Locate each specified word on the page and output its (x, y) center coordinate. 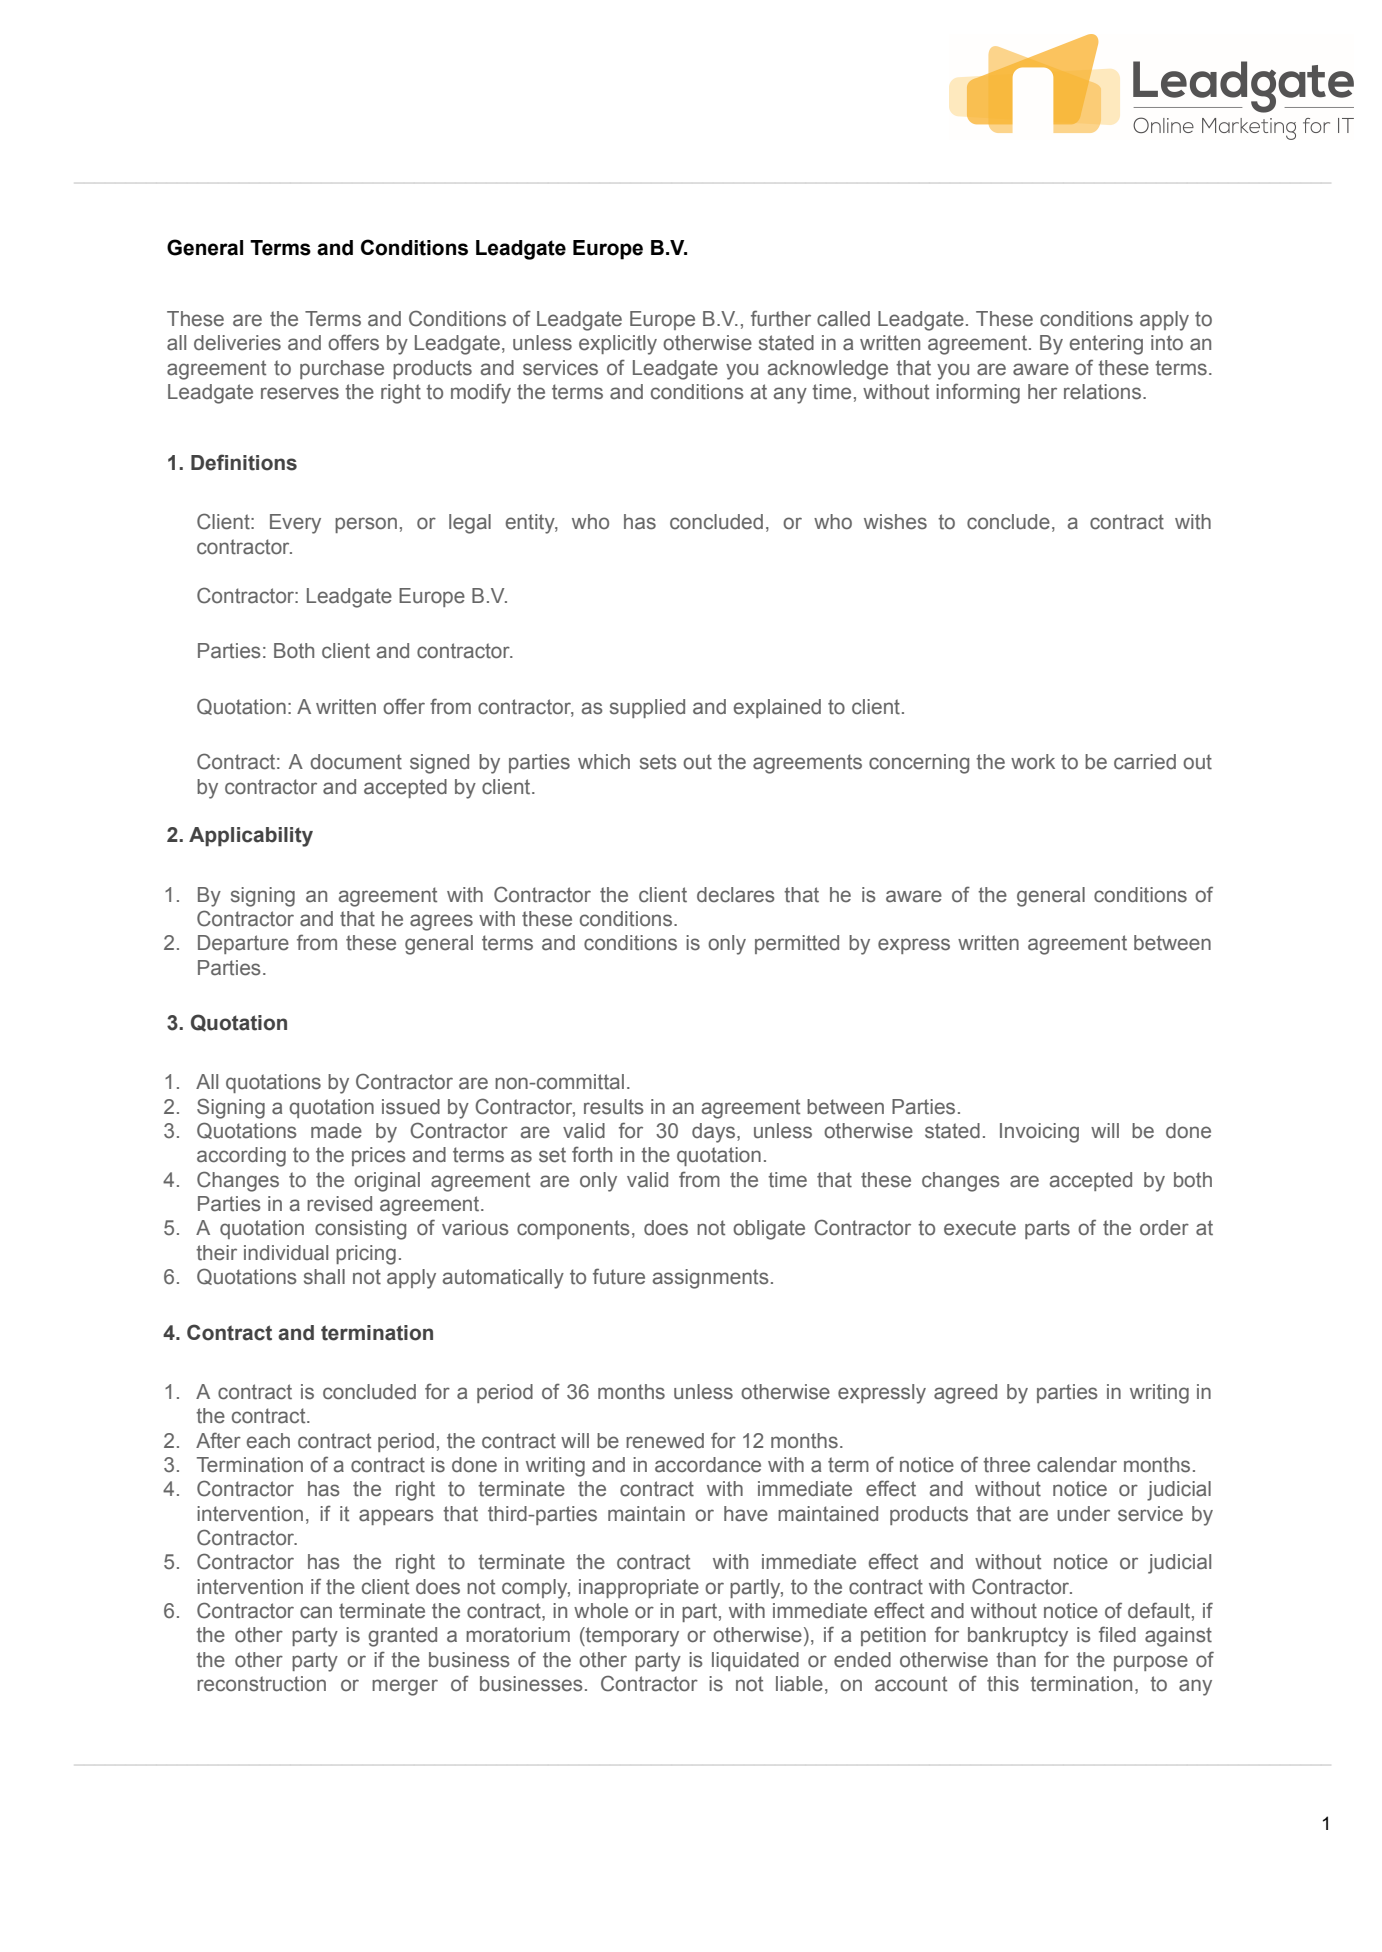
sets (658, 762)
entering (1106, 345)
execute (980, 1228)
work (1033, 761)
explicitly (618, 345)
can (316, 1612)
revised (339, 1204)
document (356, 762)
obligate (769, 1230)
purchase (342, 369)
